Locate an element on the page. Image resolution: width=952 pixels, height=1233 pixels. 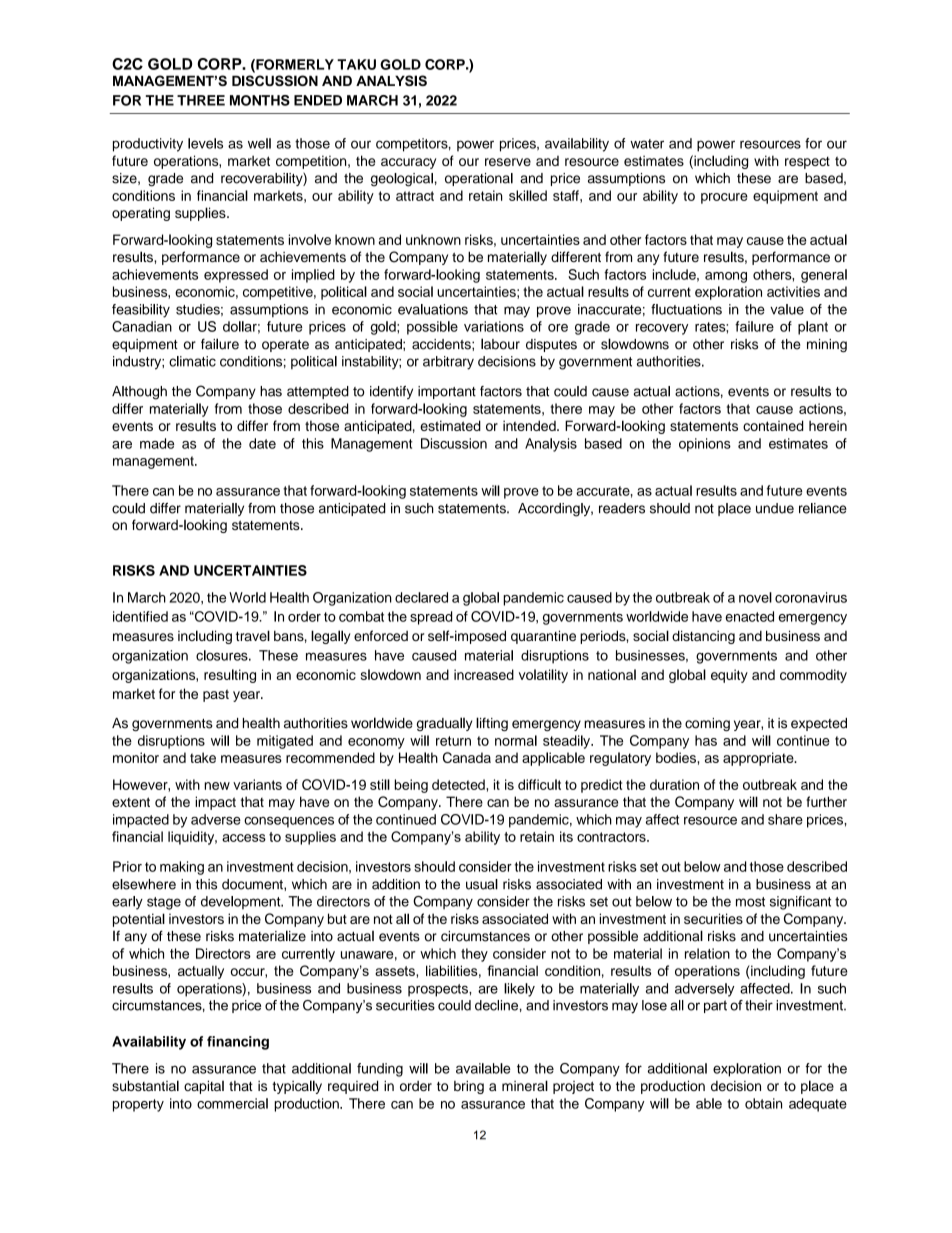
levels is located at coordinates (205, 143).
